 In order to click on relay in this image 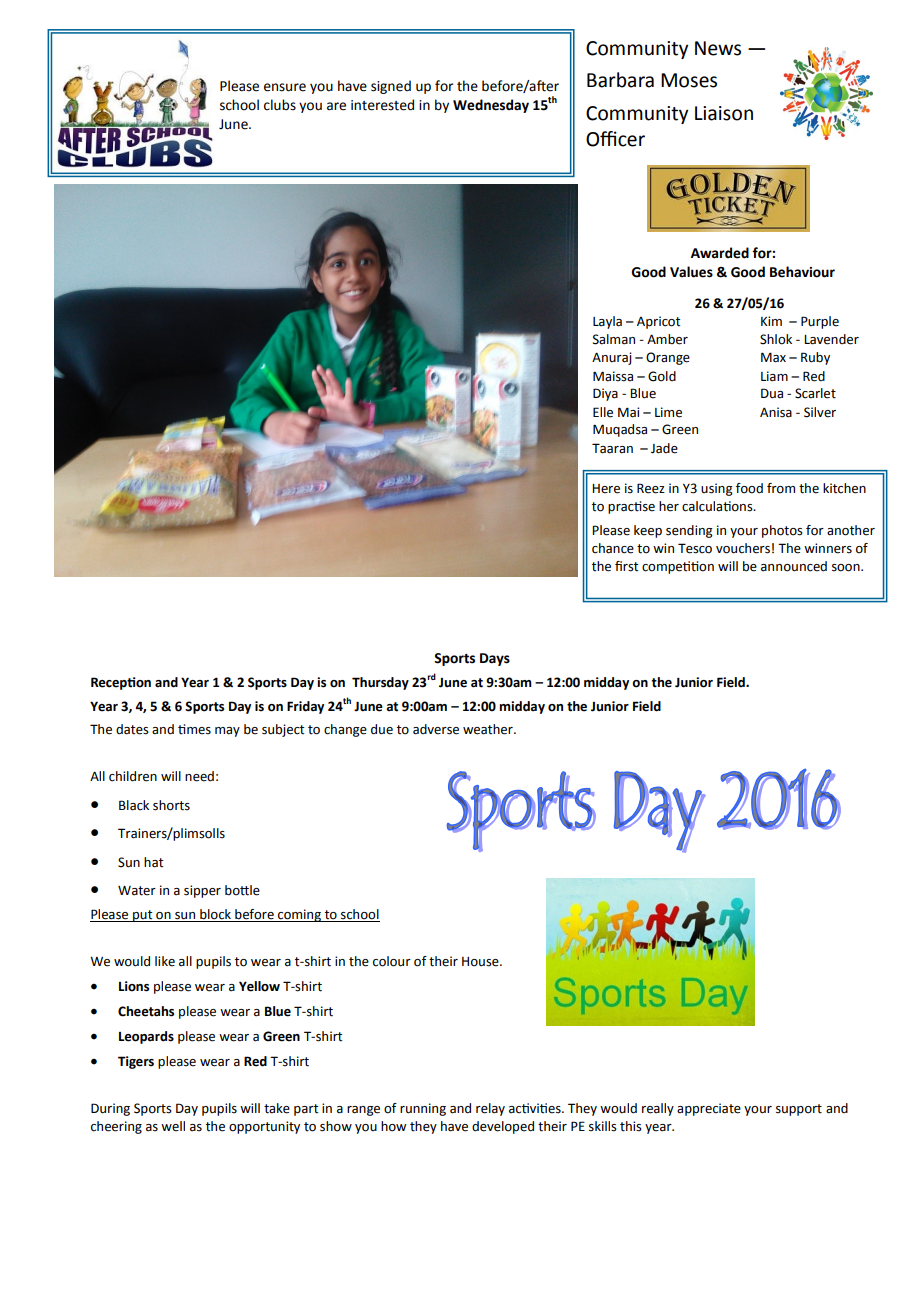, I will do `click(490, 1109)`.
